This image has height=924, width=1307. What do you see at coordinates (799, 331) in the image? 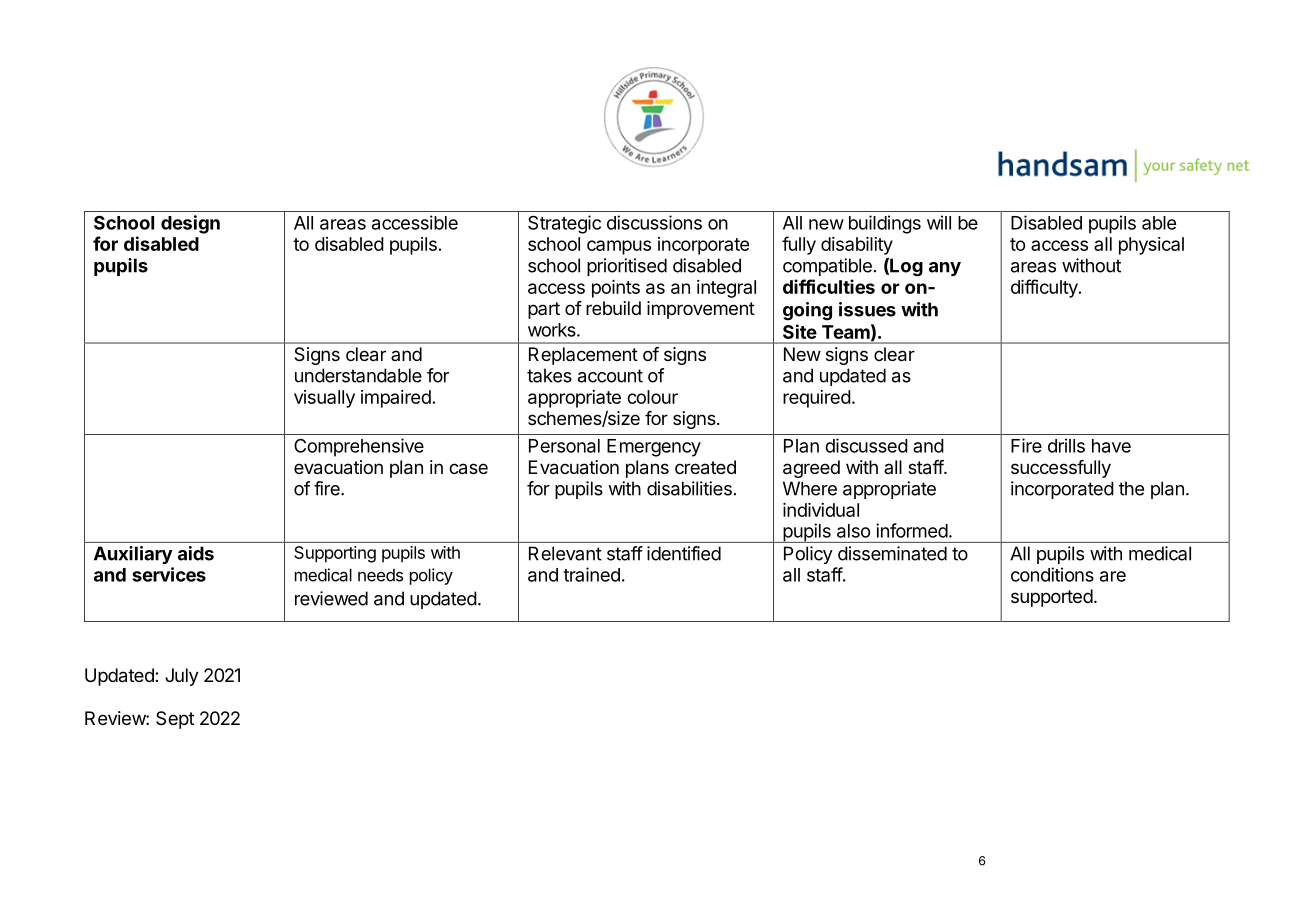
I see `Site` at bounding box center [799, 331].
